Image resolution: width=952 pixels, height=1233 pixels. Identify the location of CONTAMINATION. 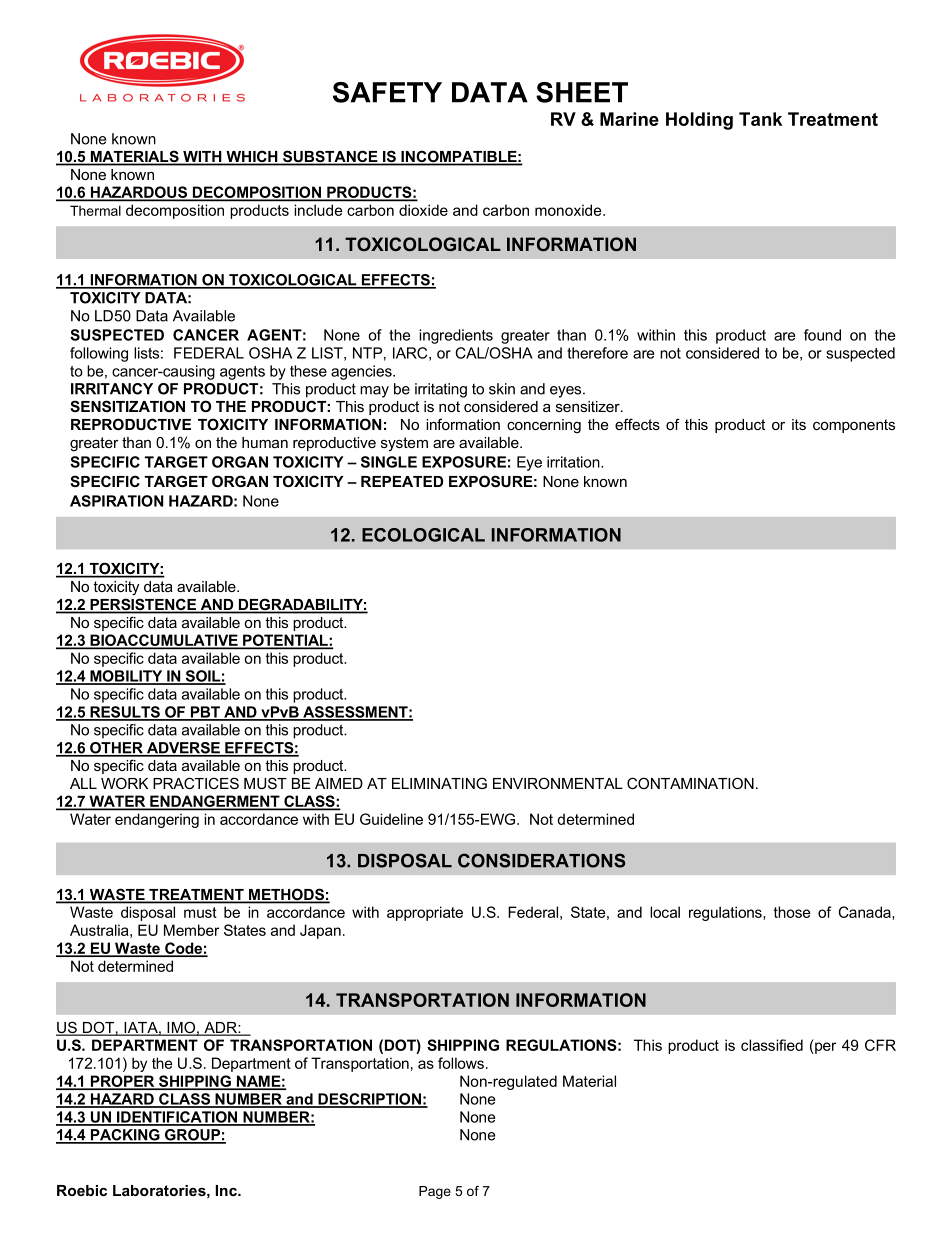
(690, 783).
